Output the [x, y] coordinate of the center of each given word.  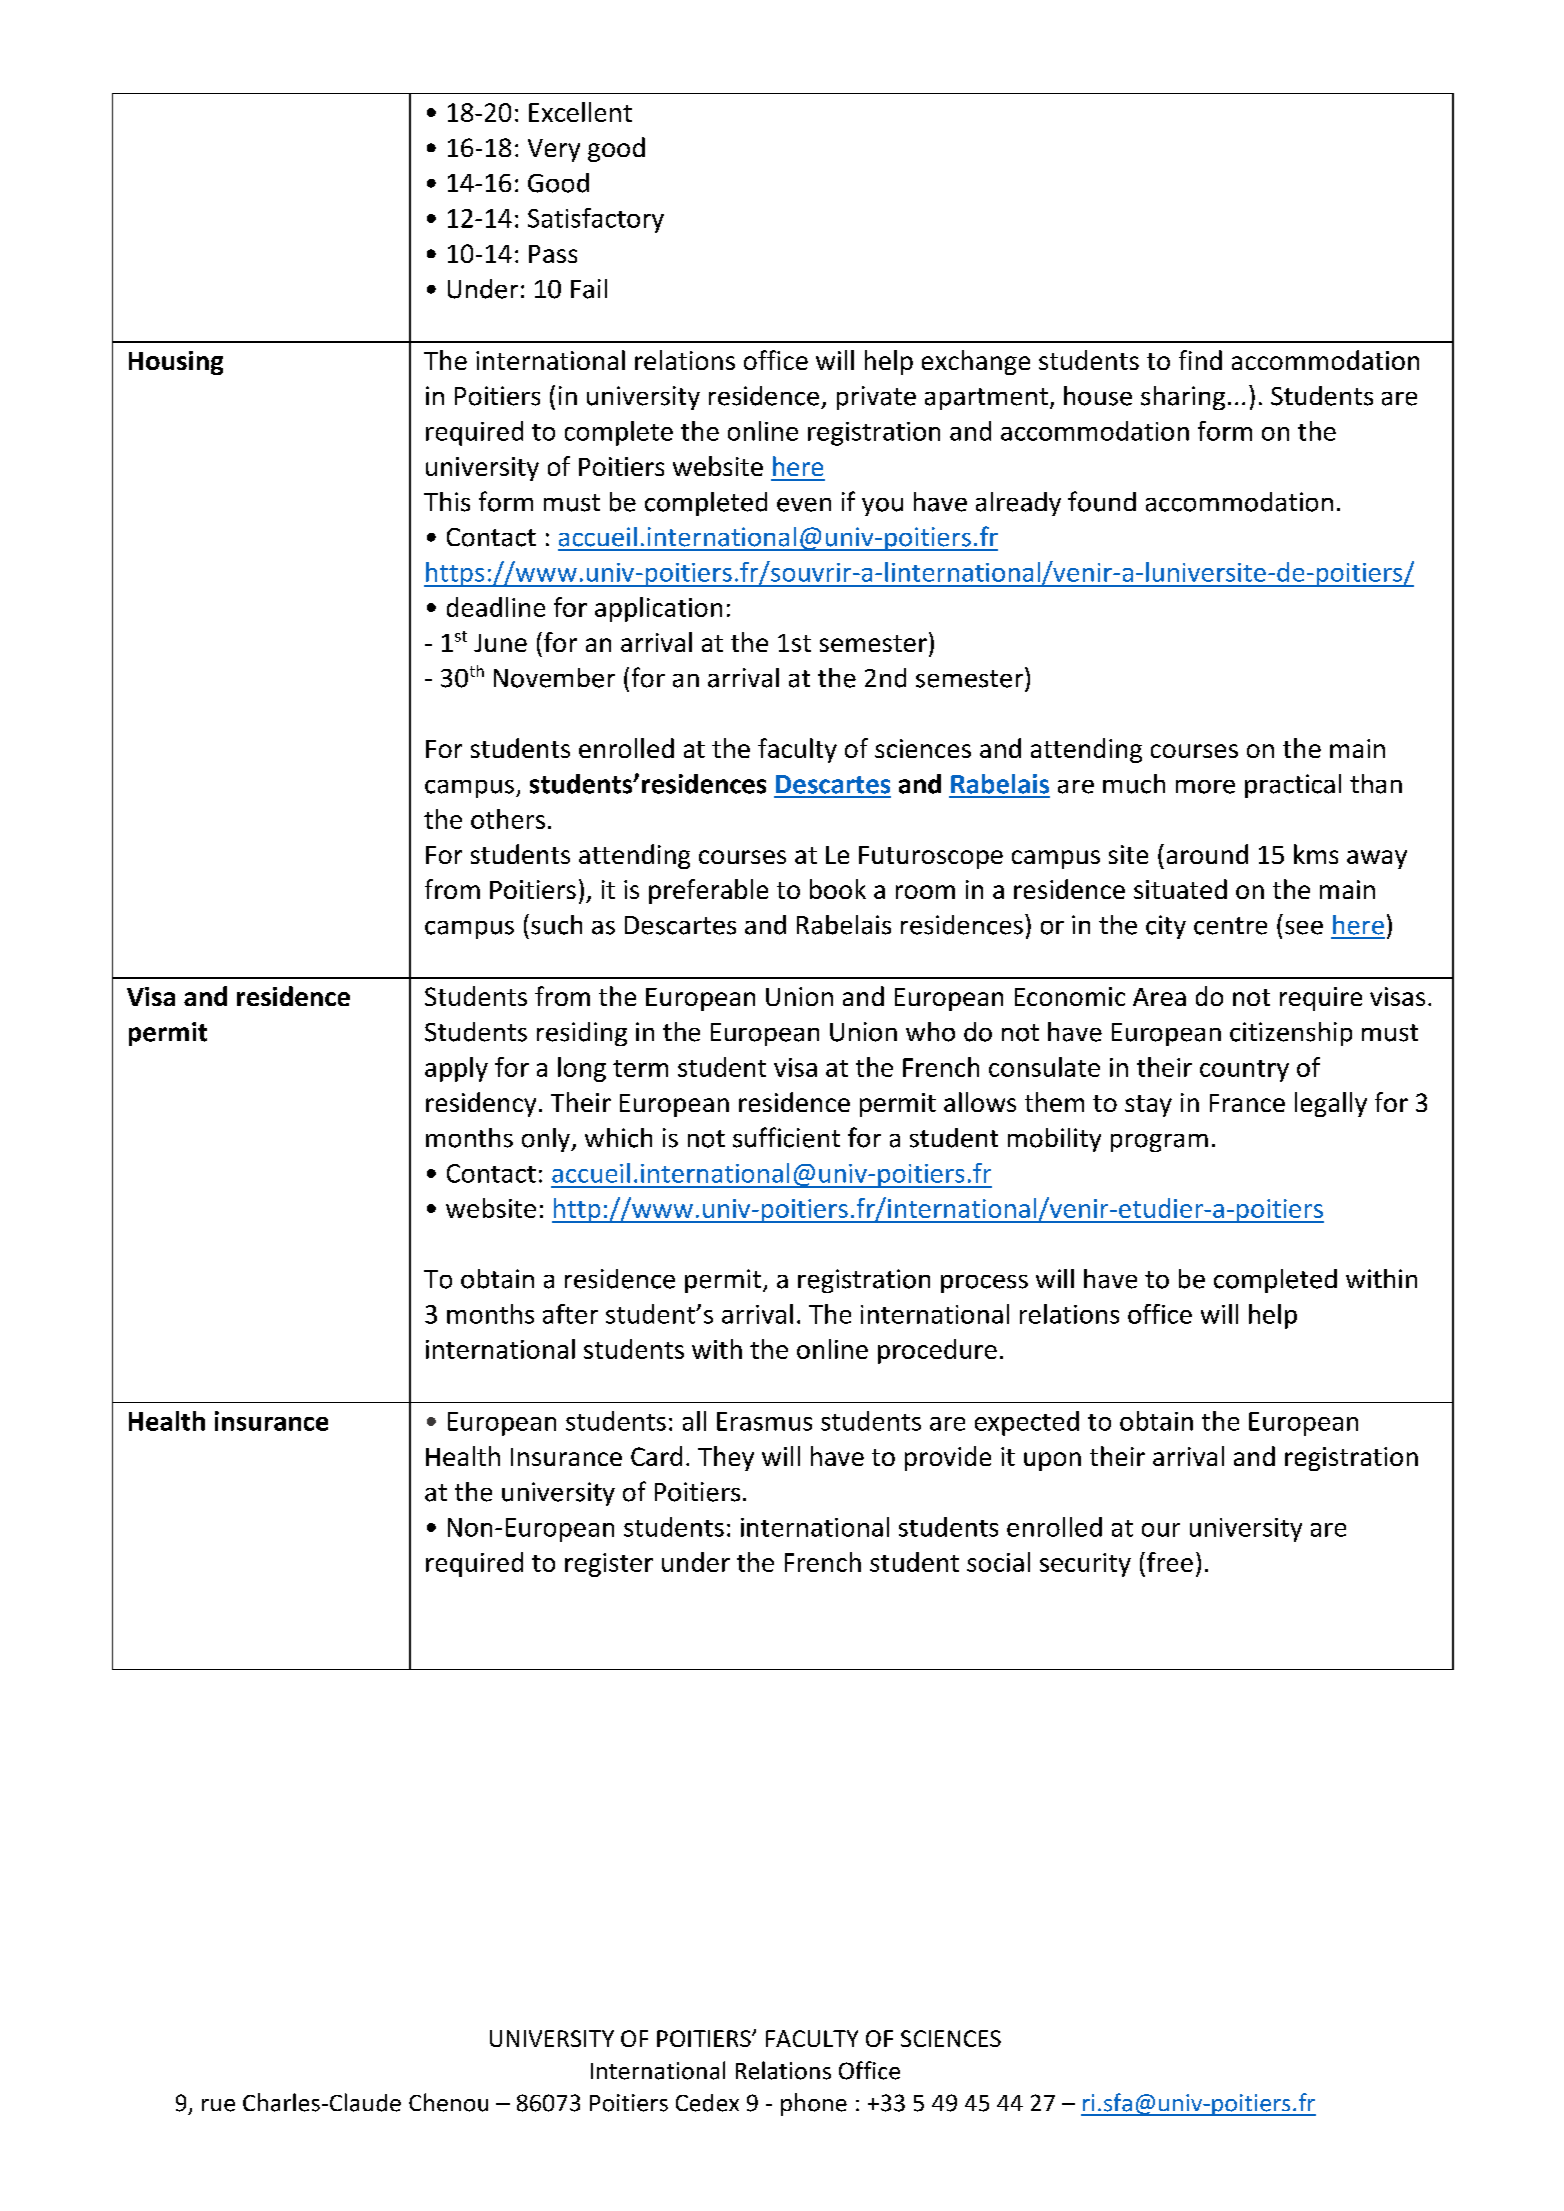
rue [218, 2105]
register [609, 1565]
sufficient [786, 1137]
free [1170, 1562]
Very [554, 150]
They [726, 1458]
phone [814, 2104]
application [658, 609]
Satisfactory [596, 220]
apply [456, 1069]
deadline [496, 607]
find [1200, 360]
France [1247, 1103]
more [1205, 787]
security [1085, 1565]
